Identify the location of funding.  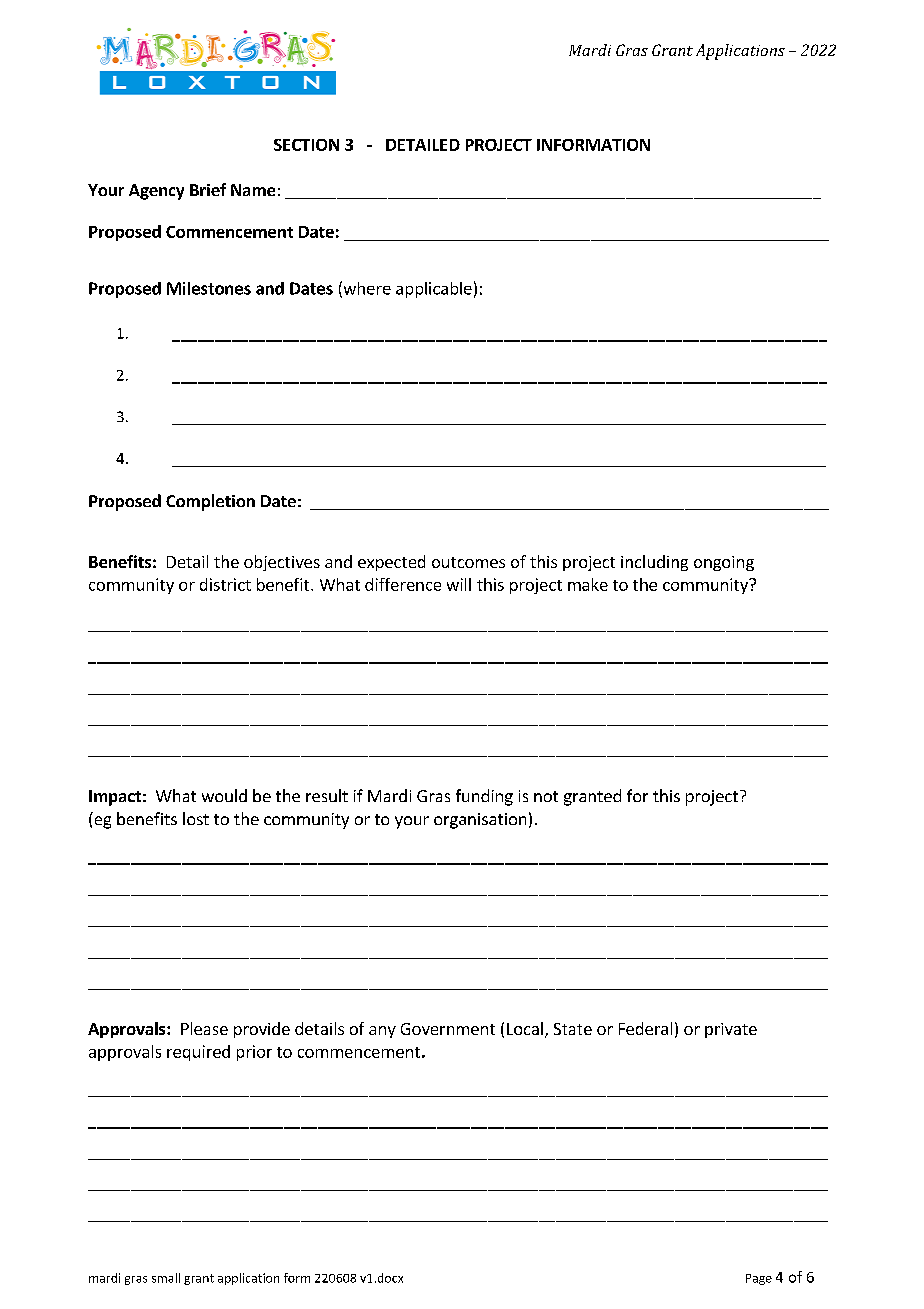
(484, 797).
